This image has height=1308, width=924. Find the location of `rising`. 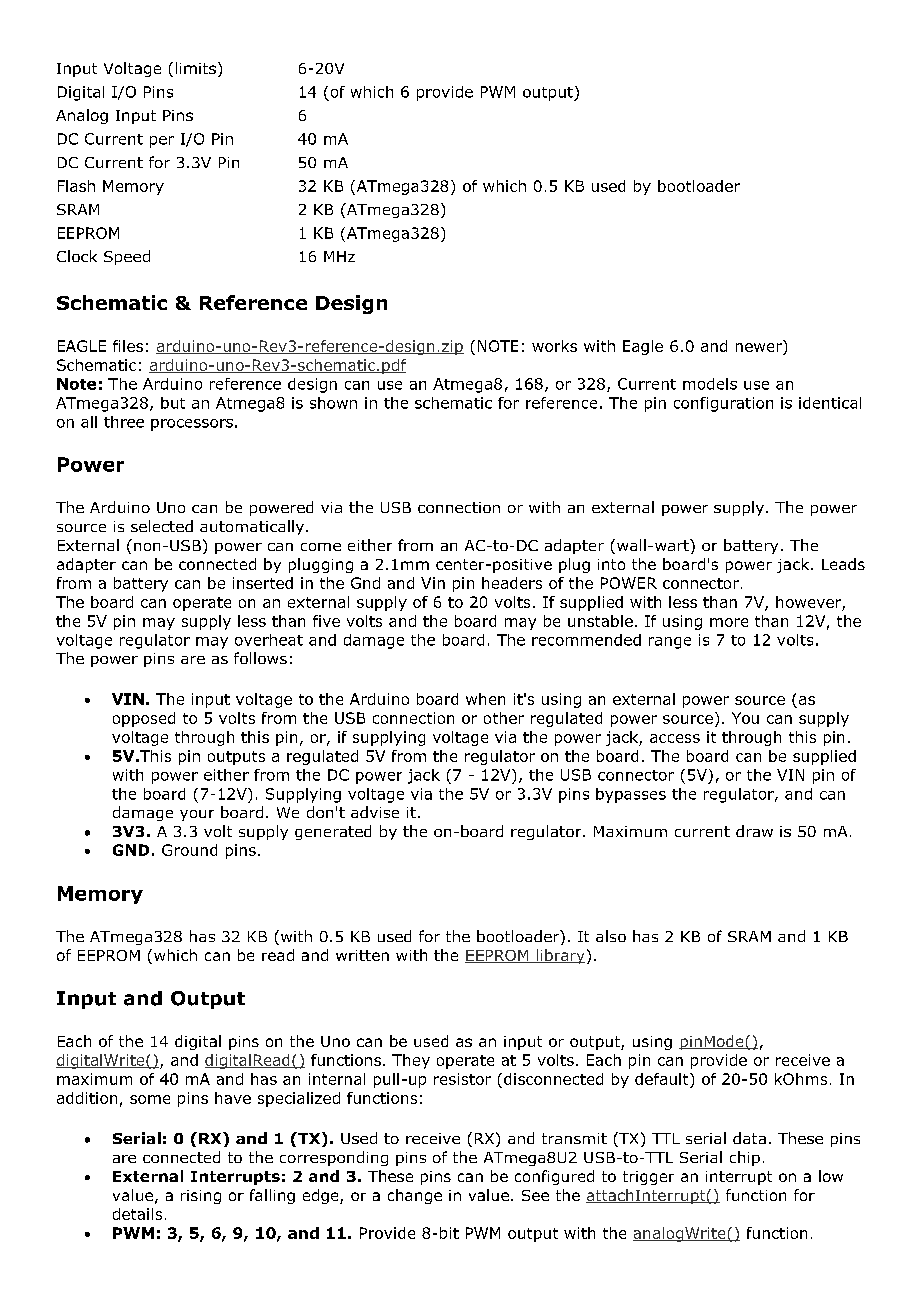

rising is located at coordinates (201, 1197).
